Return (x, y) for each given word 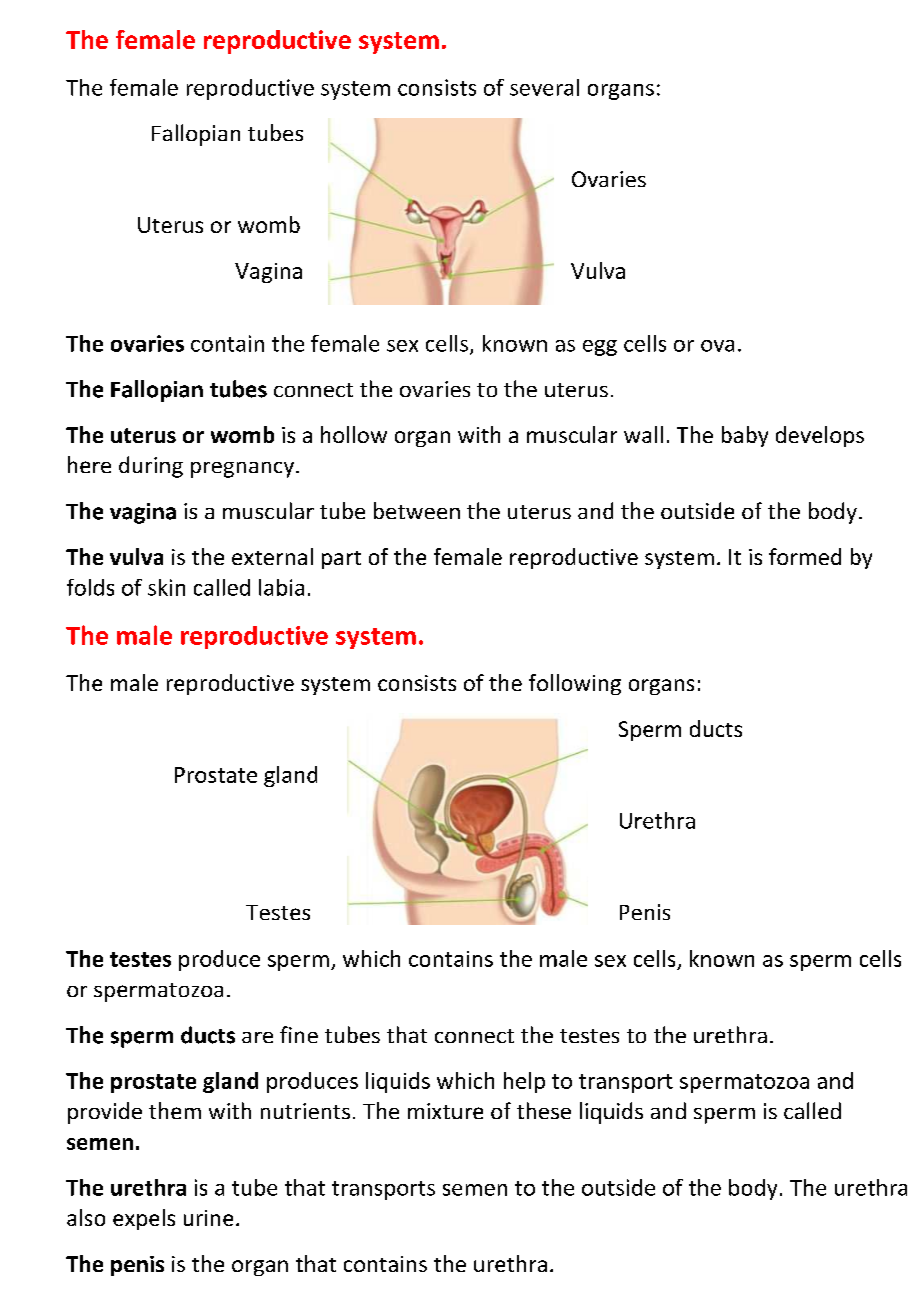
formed (805, 556)
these (544, 1110)
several (544, 87)
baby (745, 436)
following (575, 684)
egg (600, 348)
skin (166, 587)
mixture (445, 1111)
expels (144, 1219)
